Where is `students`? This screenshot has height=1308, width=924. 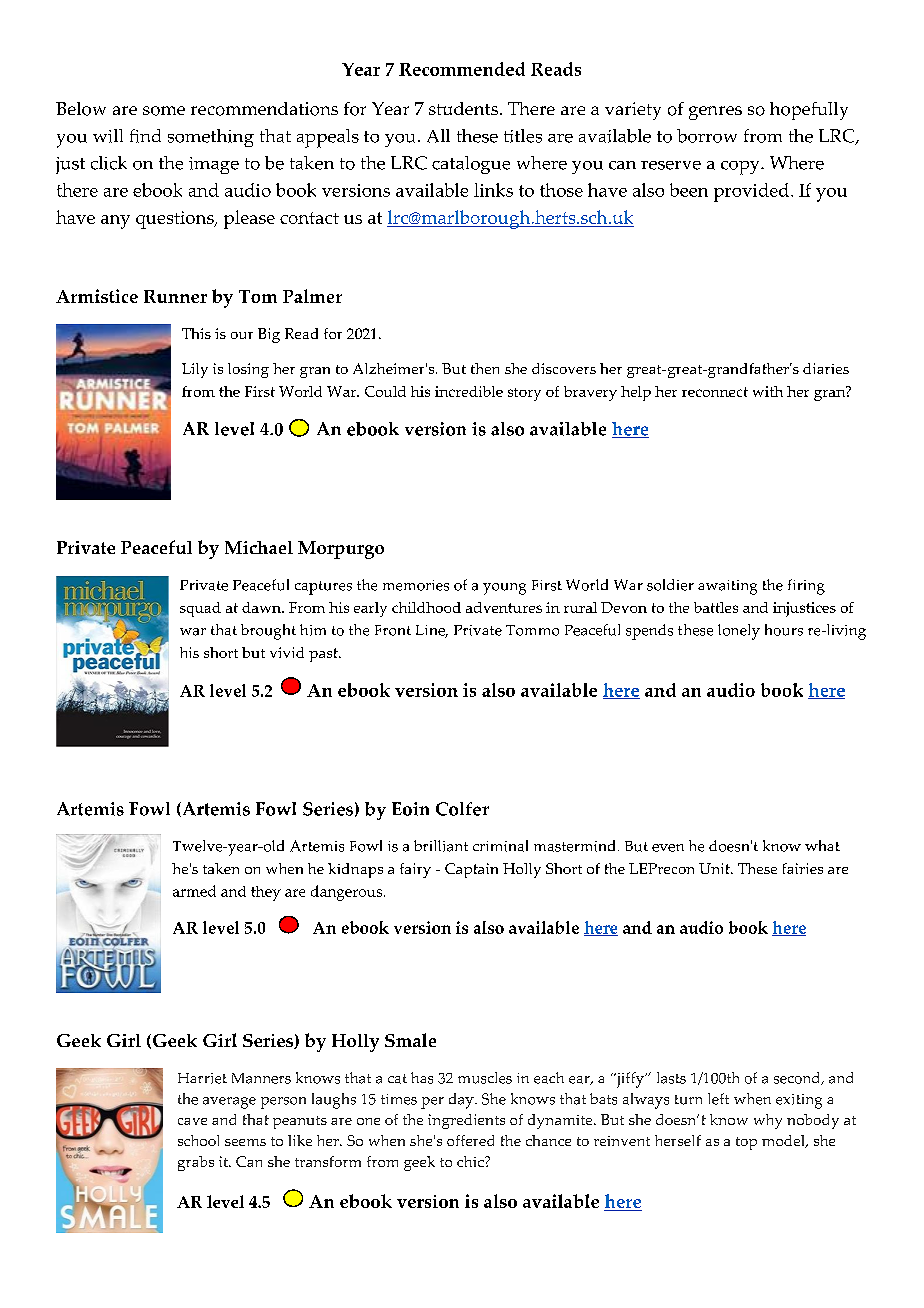 students is located at coordinates (463, 108).
